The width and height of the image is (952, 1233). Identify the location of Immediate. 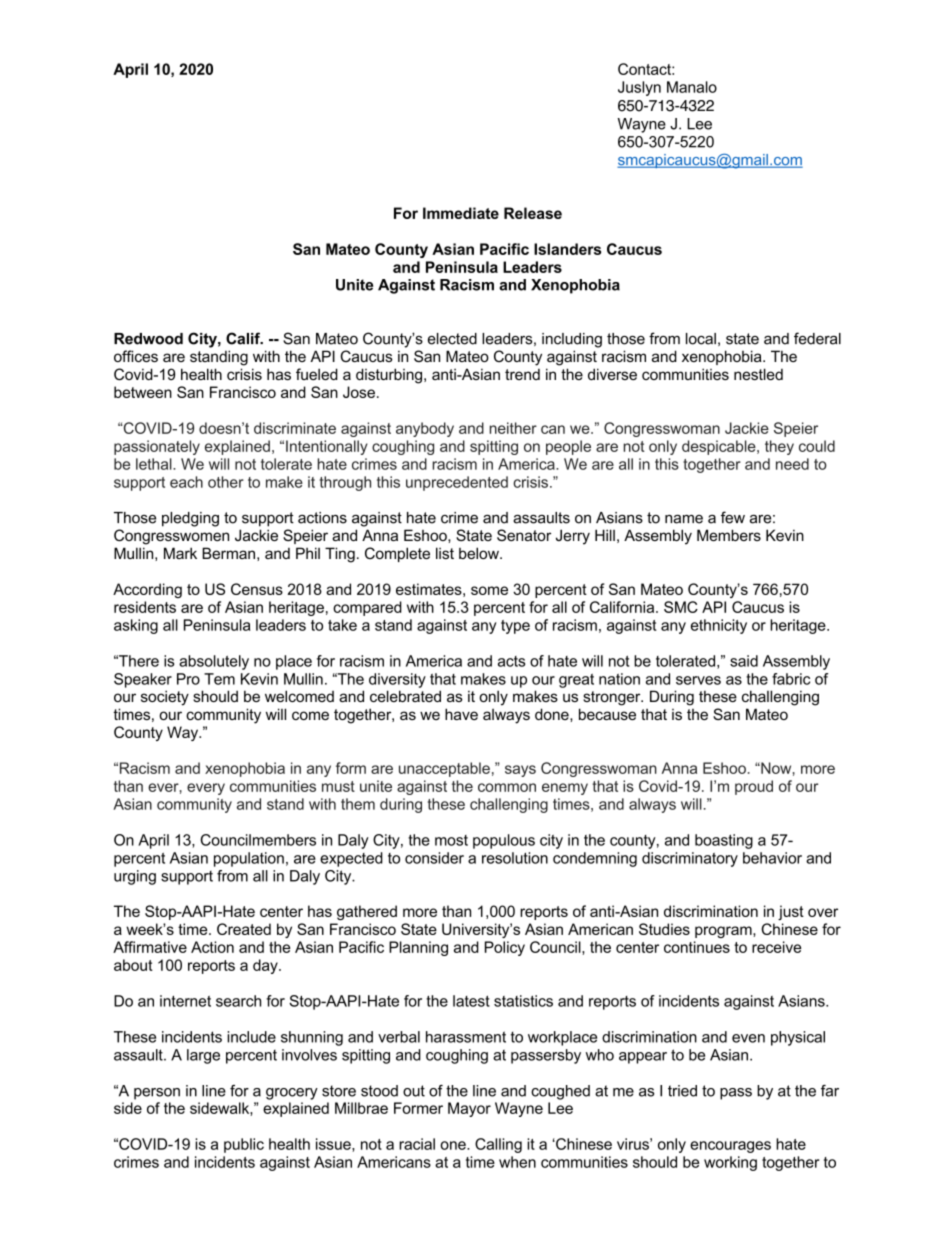
(461, 213).
